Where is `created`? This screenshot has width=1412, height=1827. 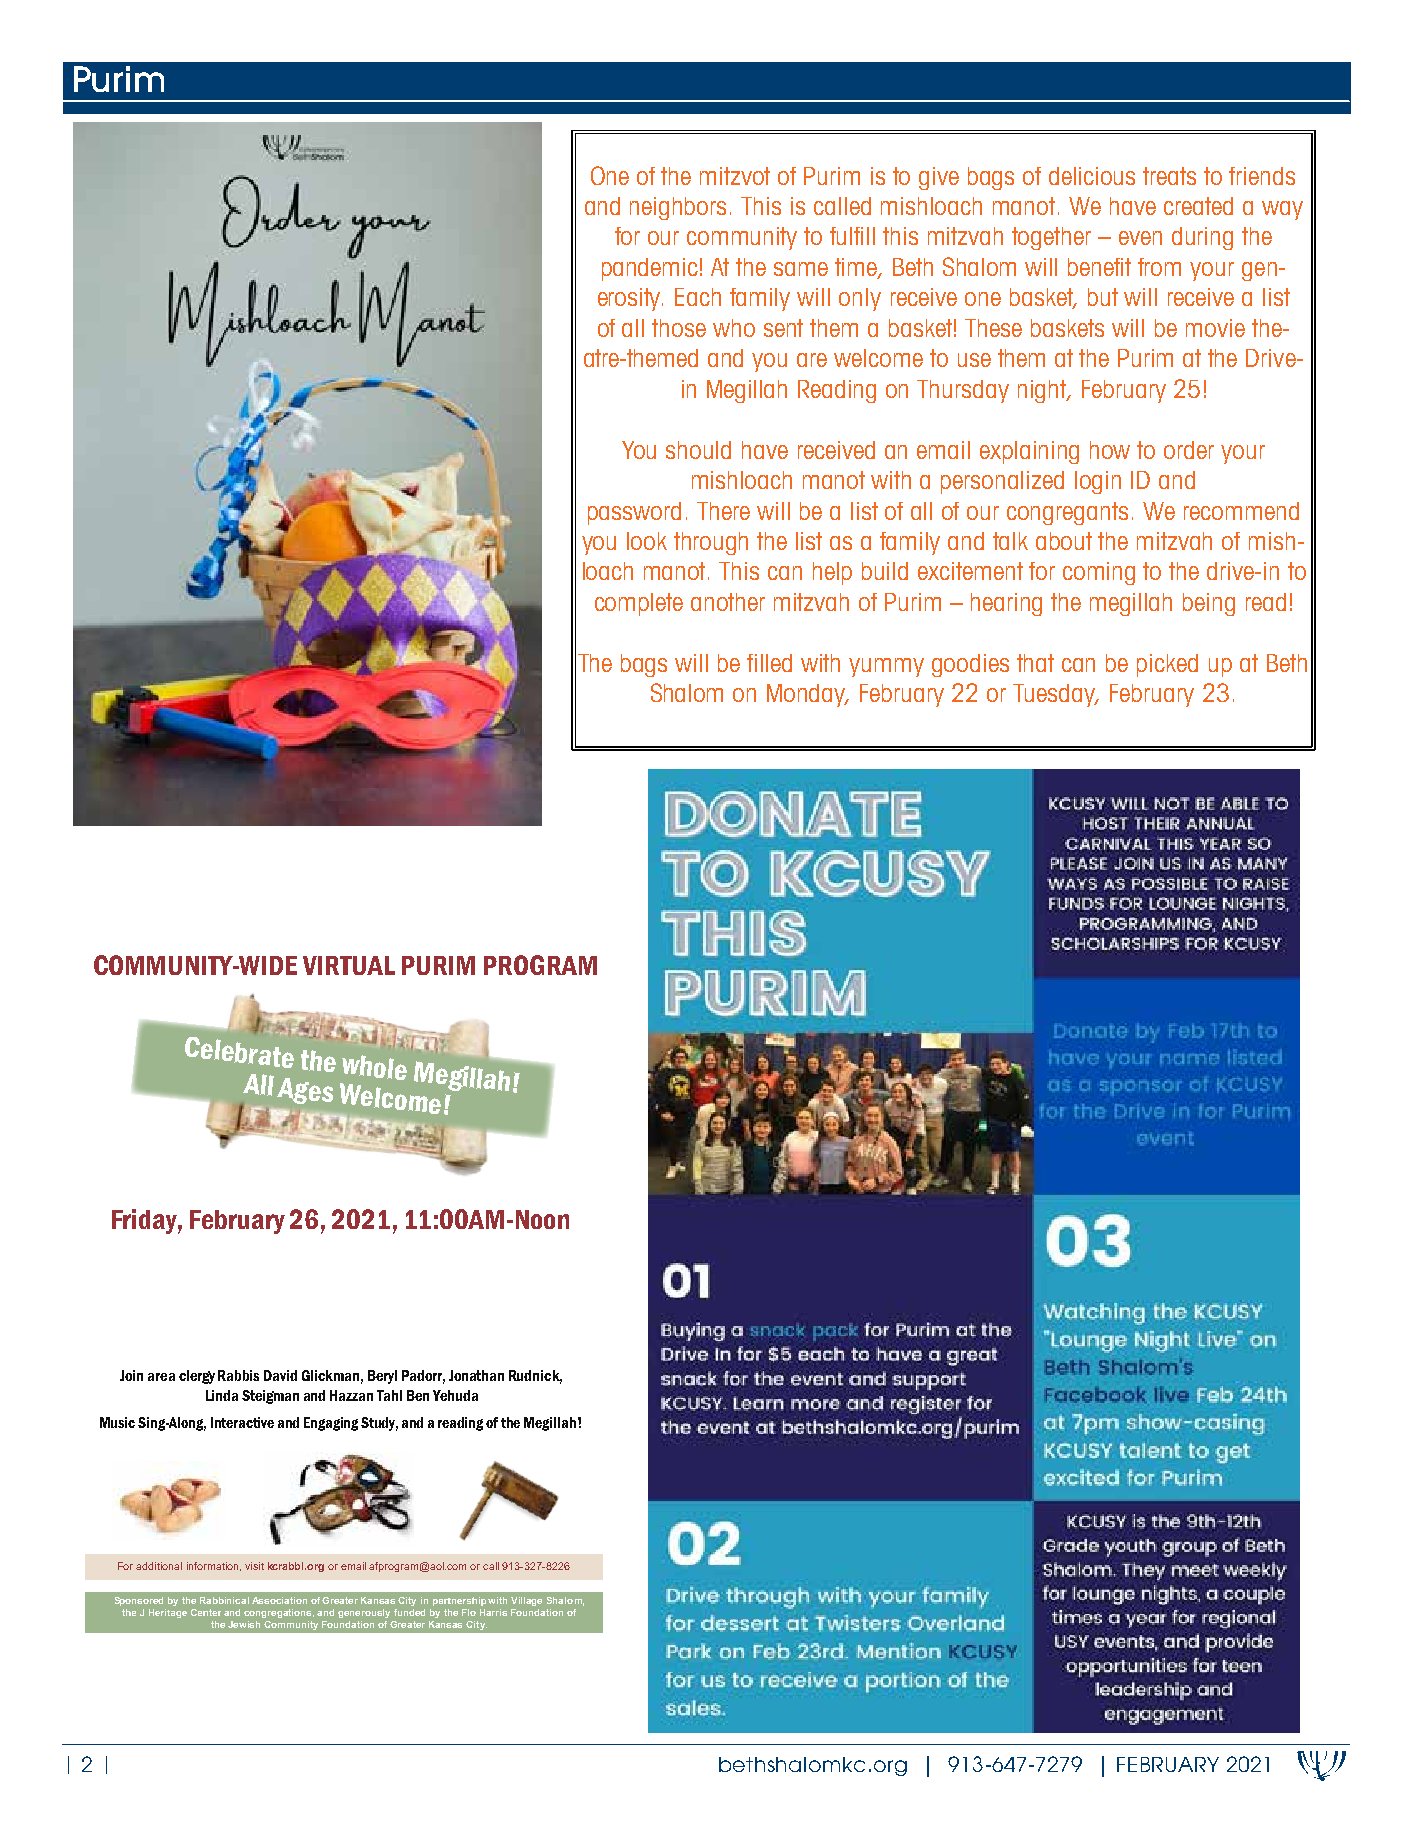 created is located at coordinates (1198, 206).
